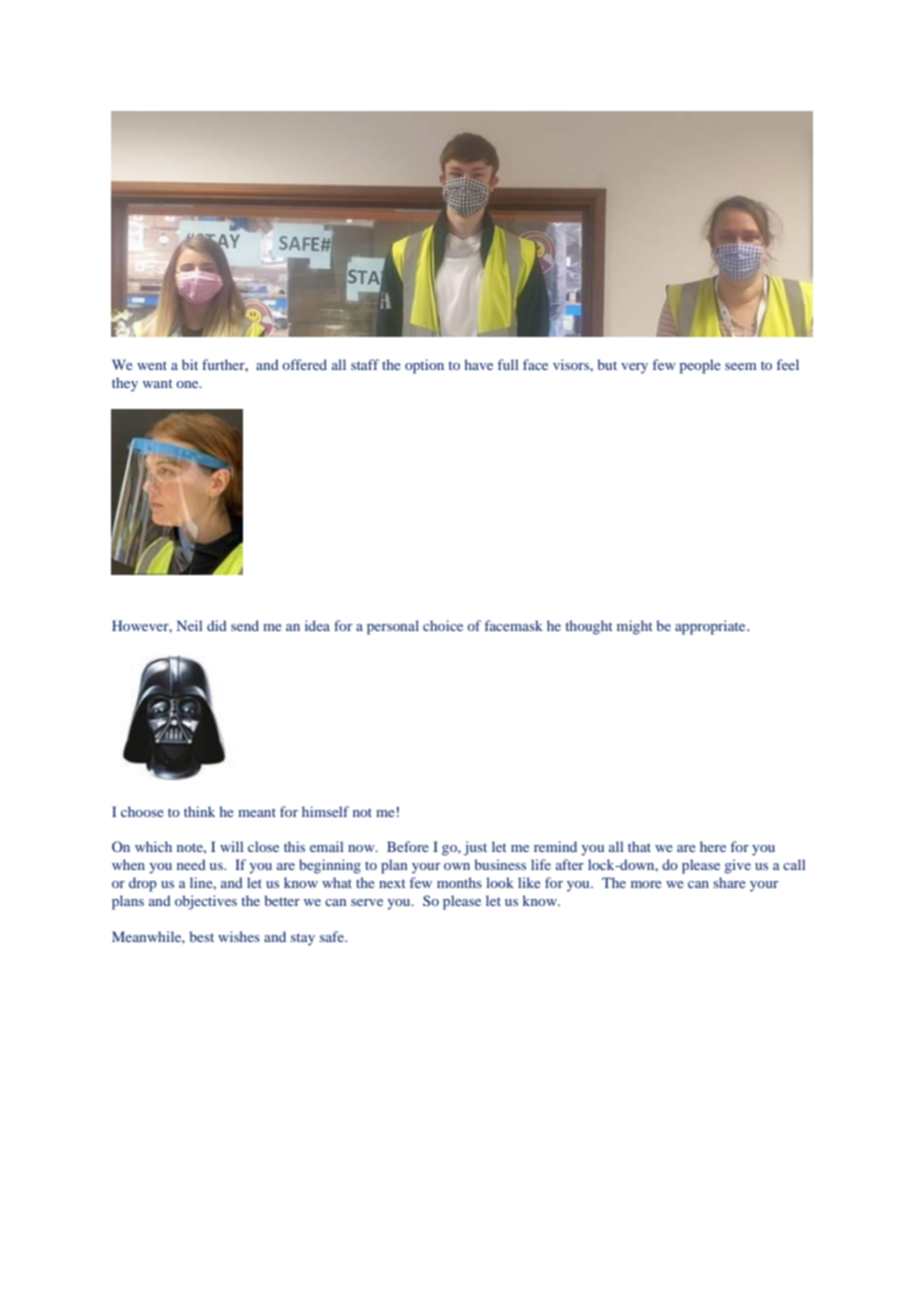 The image size is (924, 1308). What do you see at coordinates (201, 936) in the screenshot?
I see `best` at bounding box center [201, 936].
